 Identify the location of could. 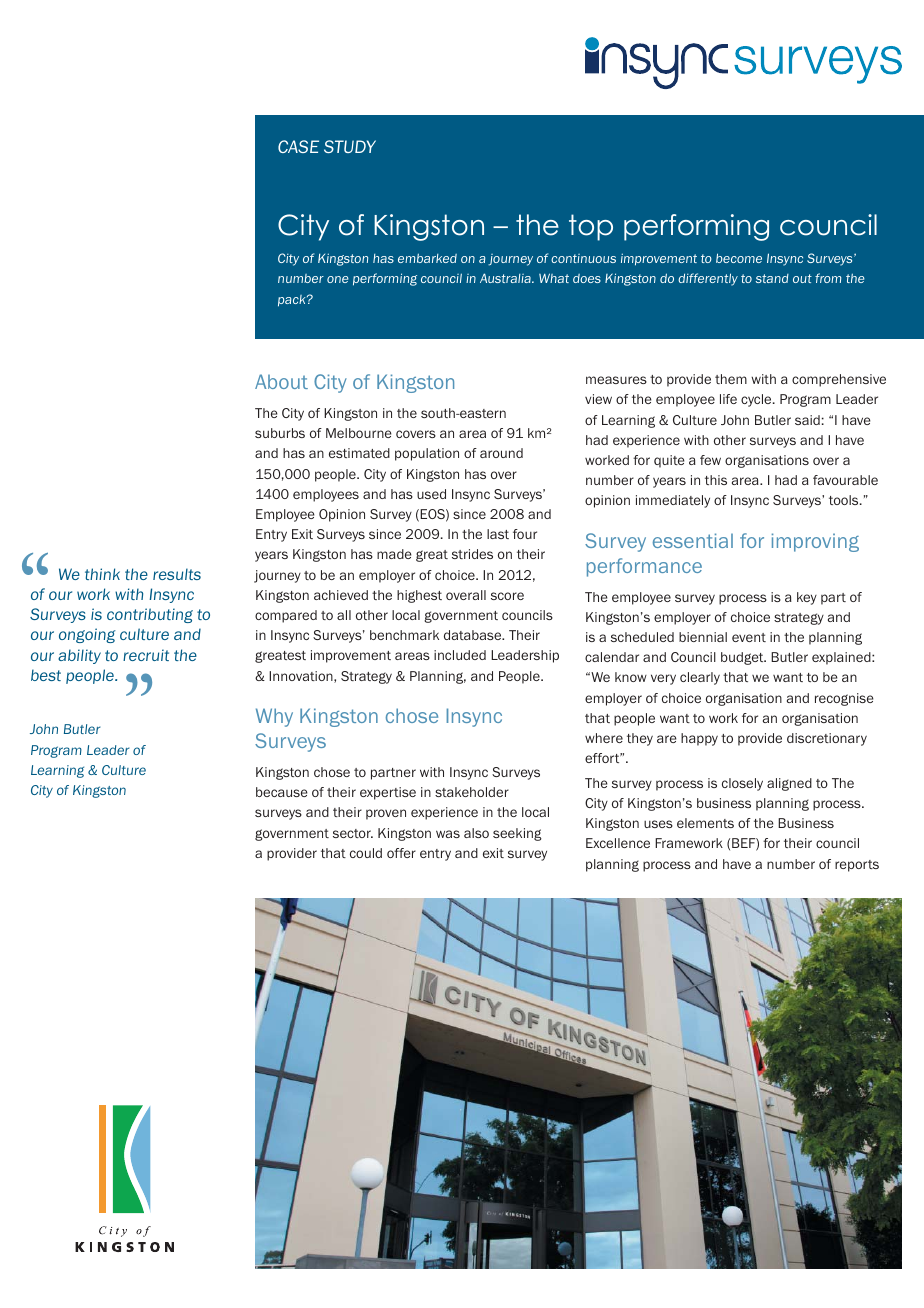
(366, 853).
